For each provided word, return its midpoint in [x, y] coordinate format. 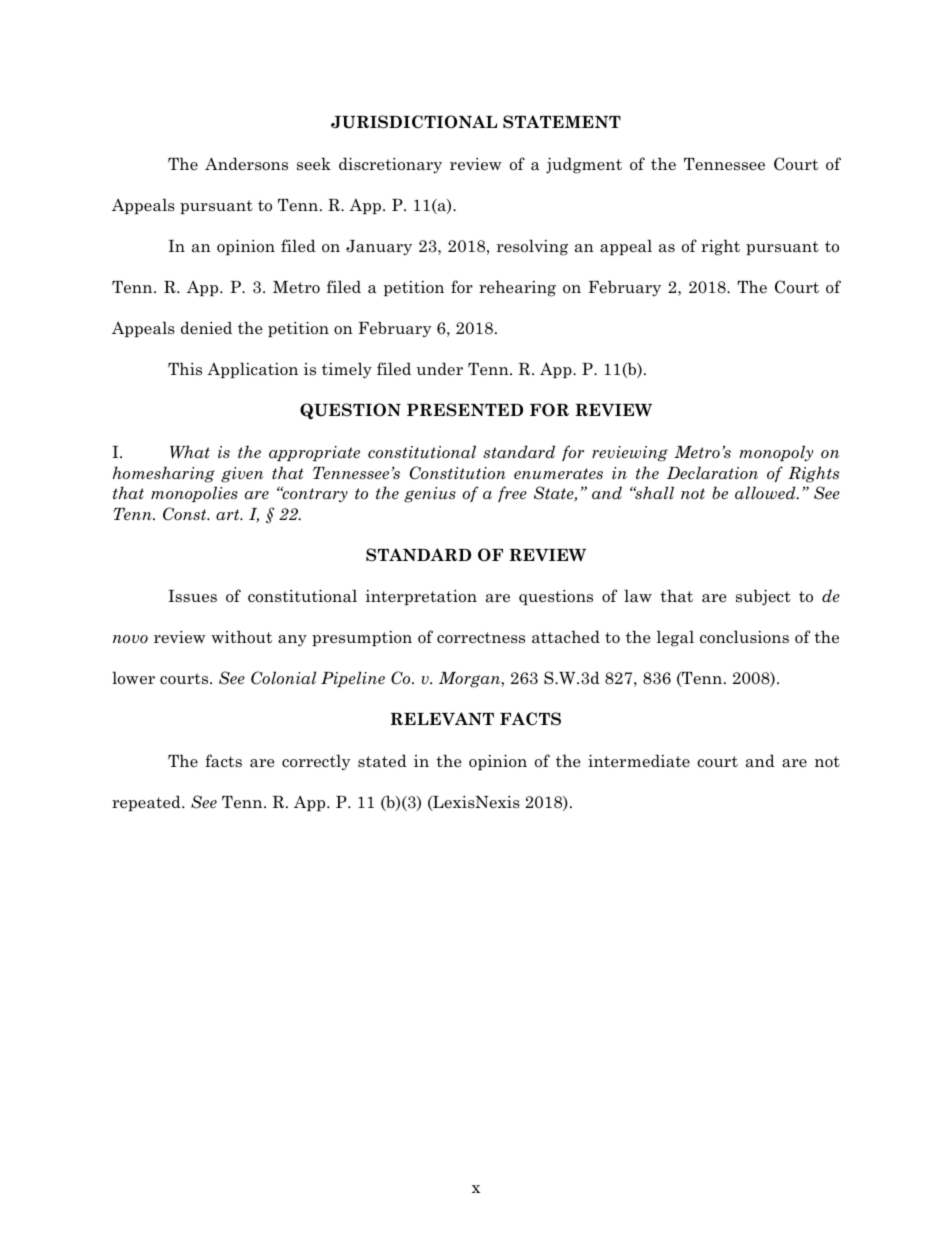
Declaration [712, 473]
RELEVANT [442, 719]
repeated [147, 803]
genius [430, 495]
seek [314, 164]
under [440, 369]
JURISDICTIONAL [414, 122]
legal [675, 638]
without [241, 636]
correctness [481, 638]
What [190, 452]
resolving [532, 247]
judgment [584, 165]
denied [206, 328]
